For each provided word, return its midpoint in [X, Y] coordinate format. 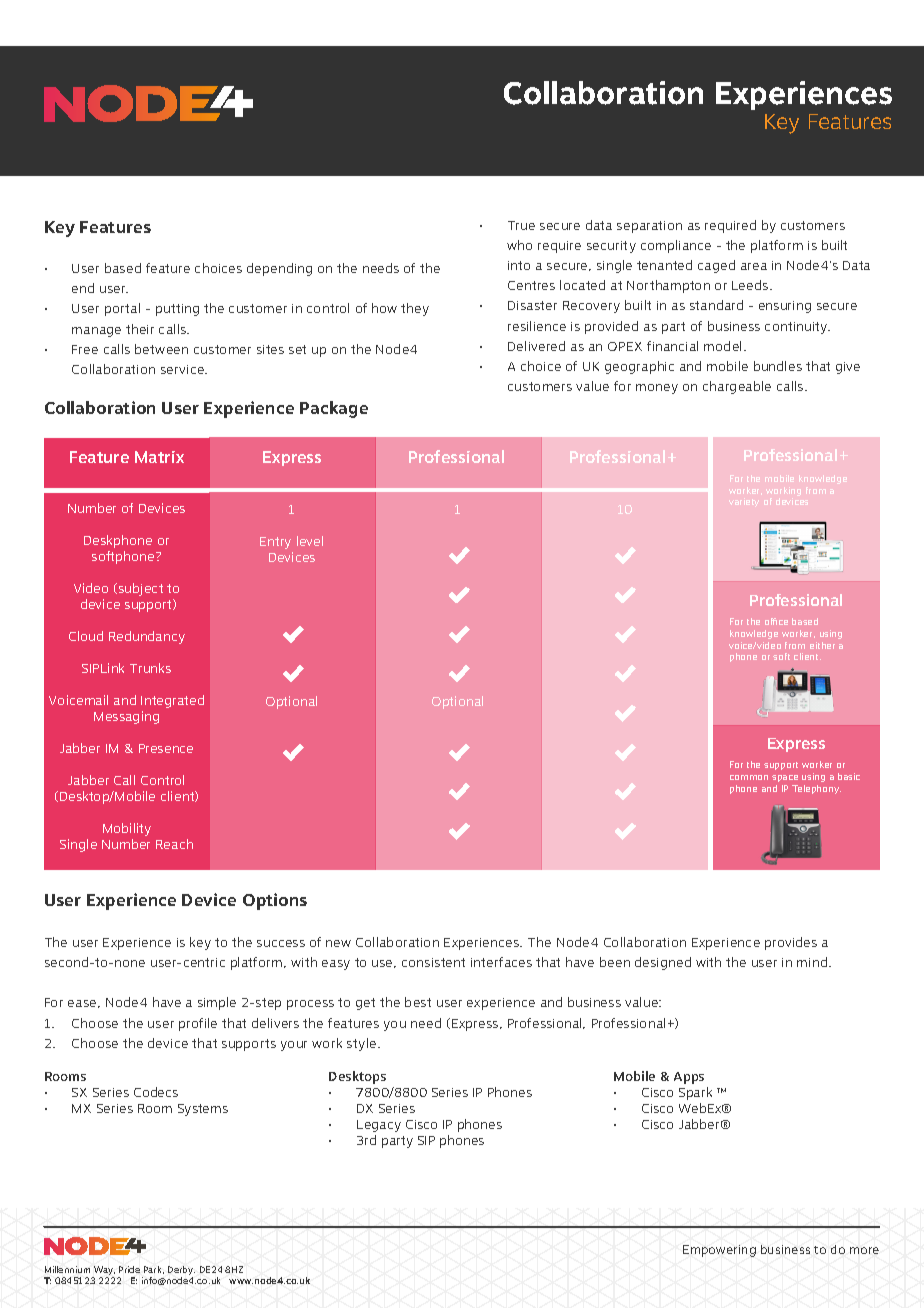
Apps [689, 1078]
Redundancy [147, 637]
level [310, 541]
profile [198, 1024]
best [418, 1002]
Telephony [816, 789]
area [754, 266]
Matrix [159, 457]
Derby [181, 1272]
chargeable [737, 387]
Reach [174, 844]
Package [334, 409]
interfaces [501, 962]
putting [177, 310]
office [776, 621]
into [519, 265]
